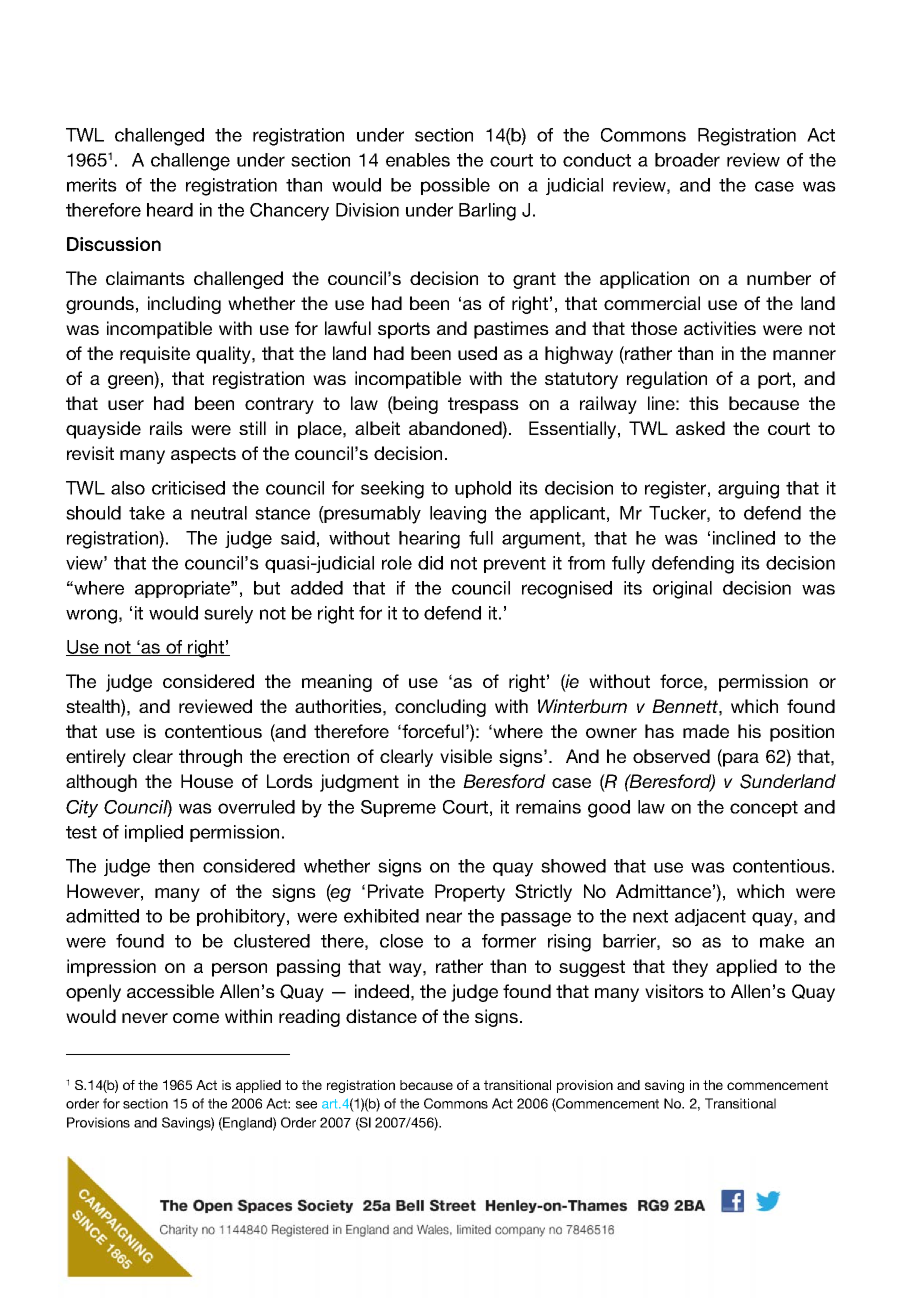 The width and height of the screenshot is (924, 1308). I want to click on asked, so click(700, 428).
